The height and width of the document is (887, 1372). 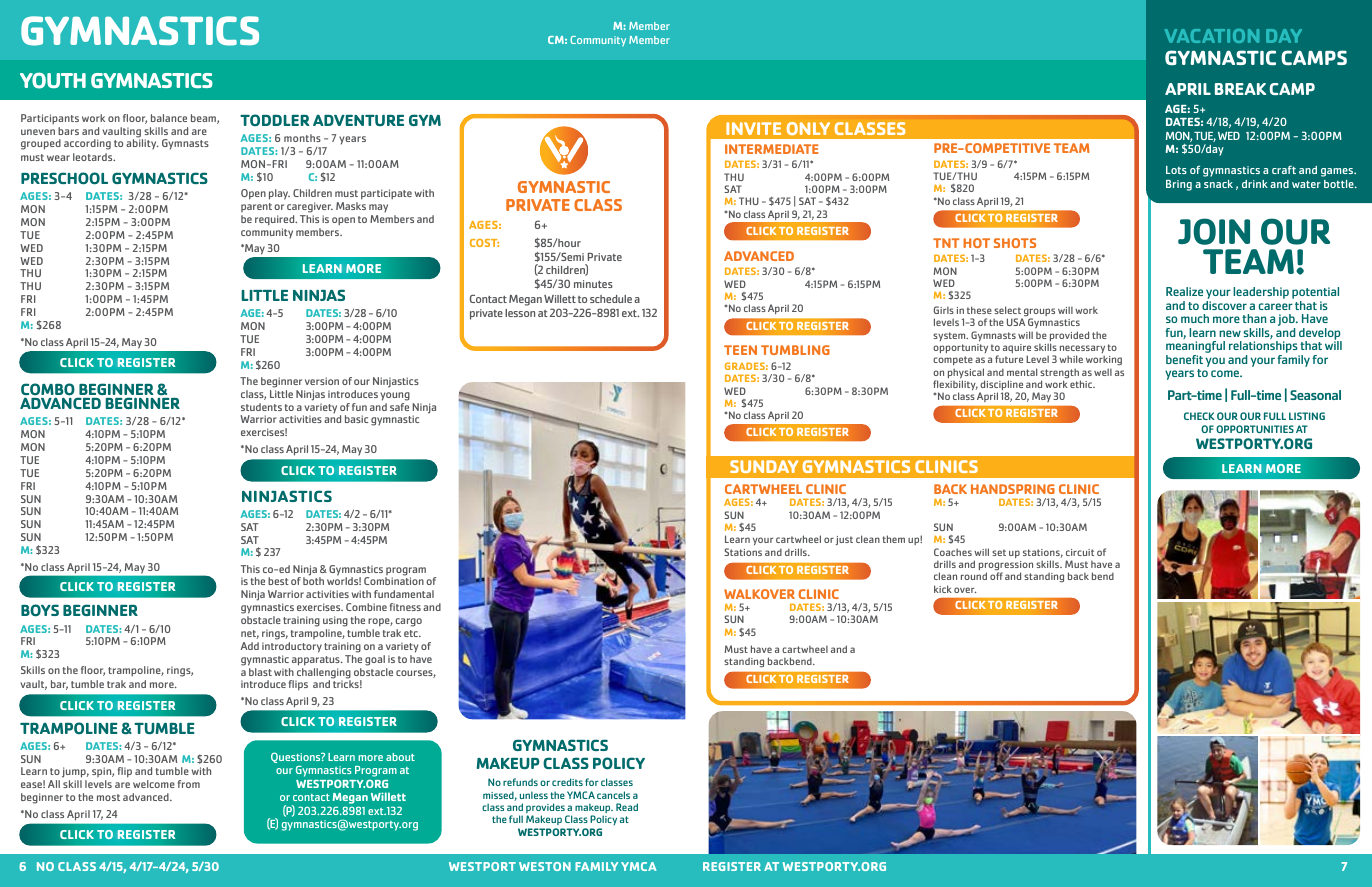 What do you see at coordinates (261, 407) in the document?
I see `students` at bounding box center [261, 407].
